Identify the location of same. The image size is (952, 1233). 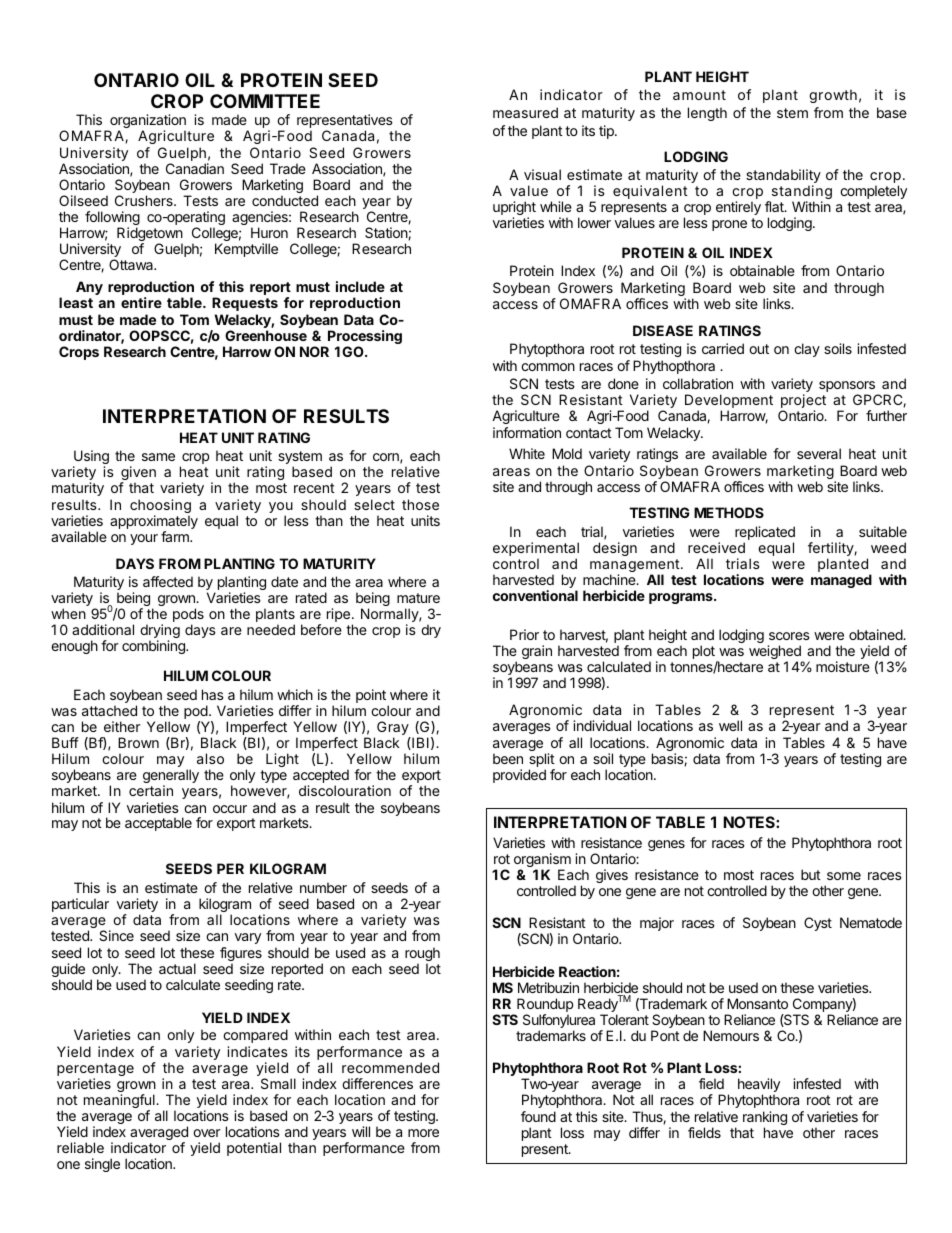
(158, 457).
